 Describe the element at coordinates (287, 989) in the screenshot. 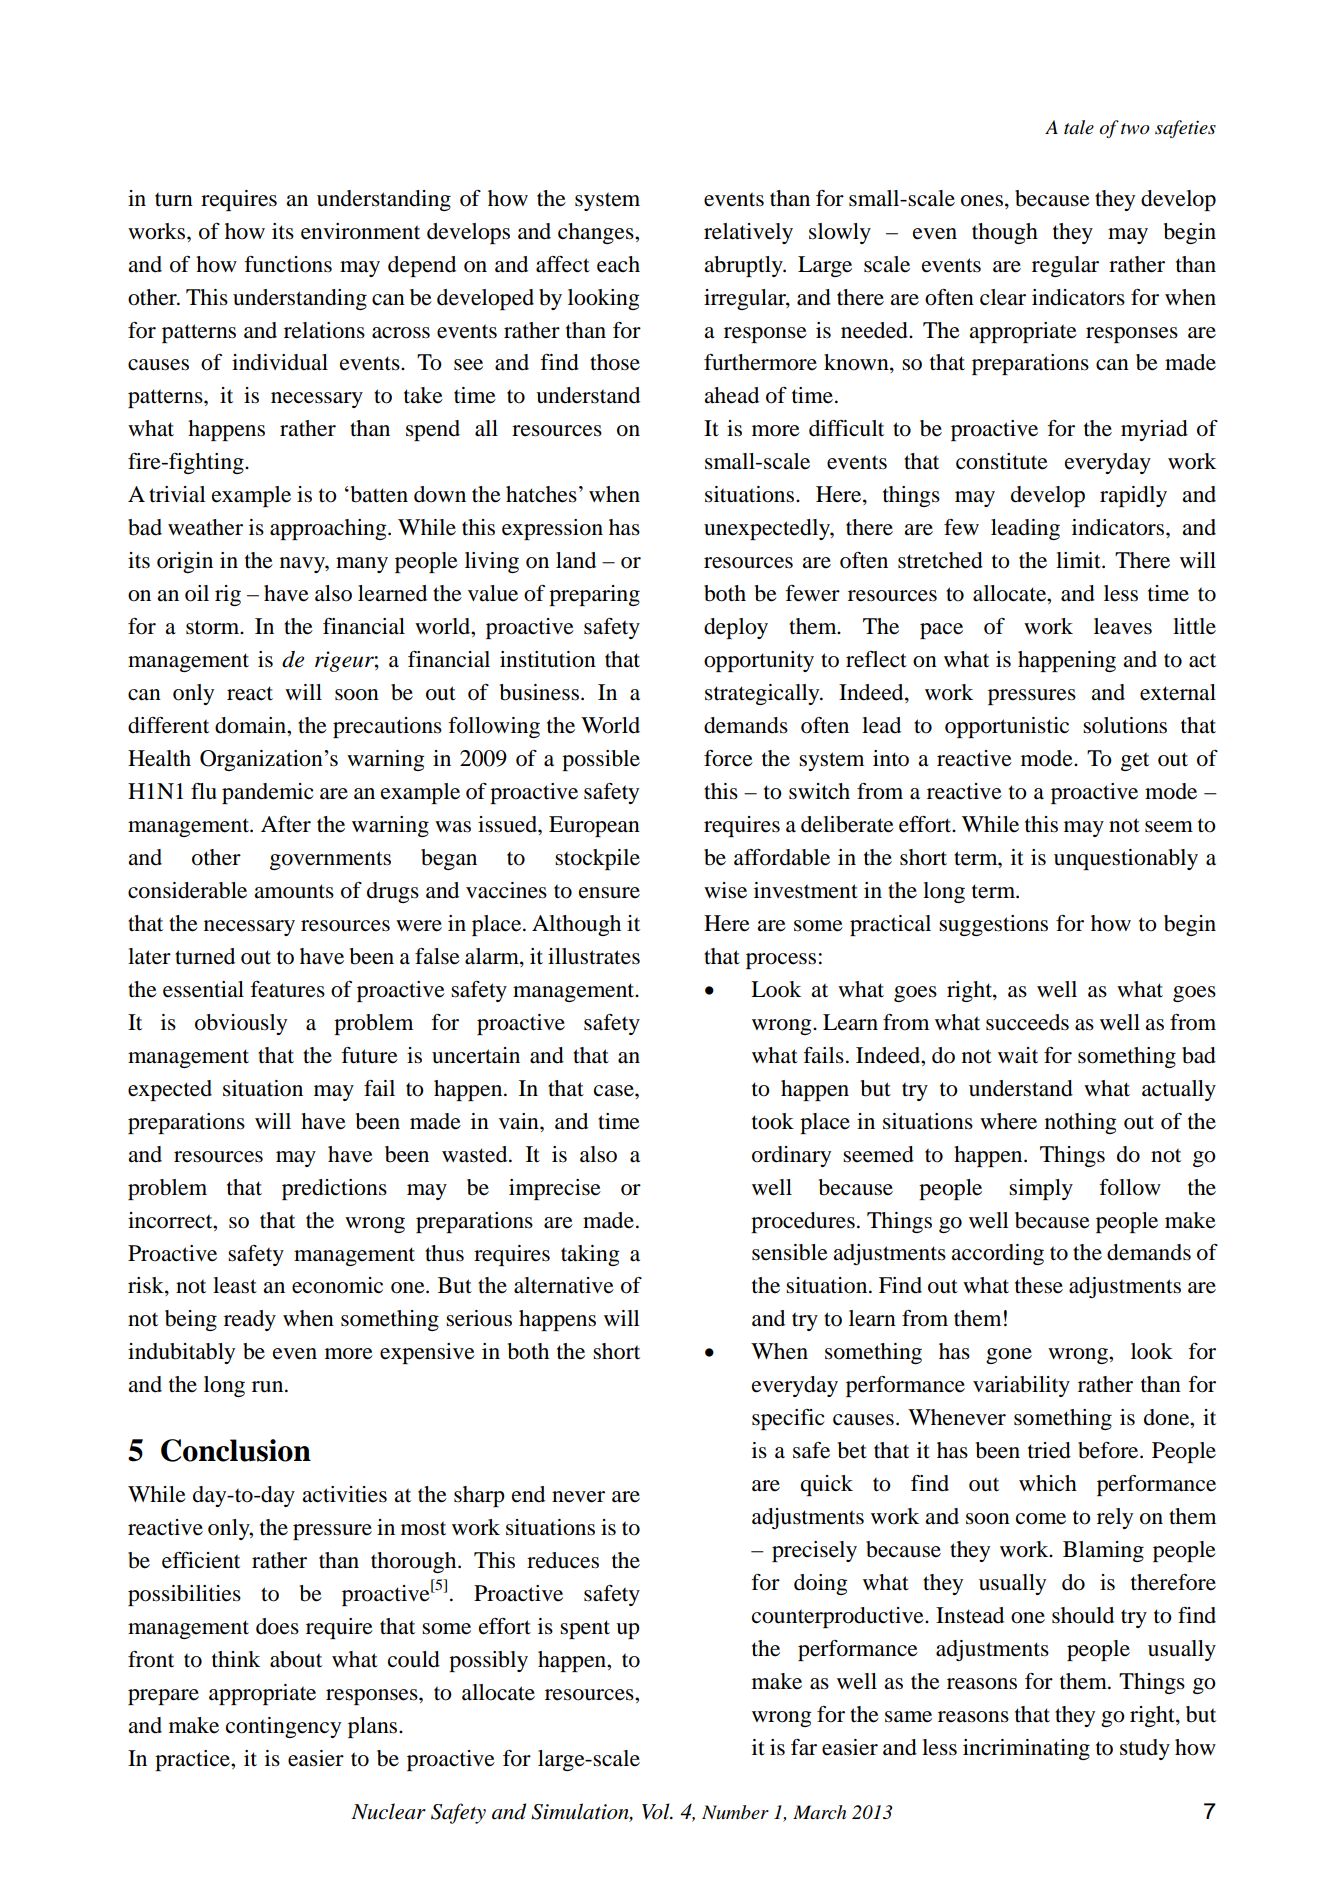

I see `features` at that location.
